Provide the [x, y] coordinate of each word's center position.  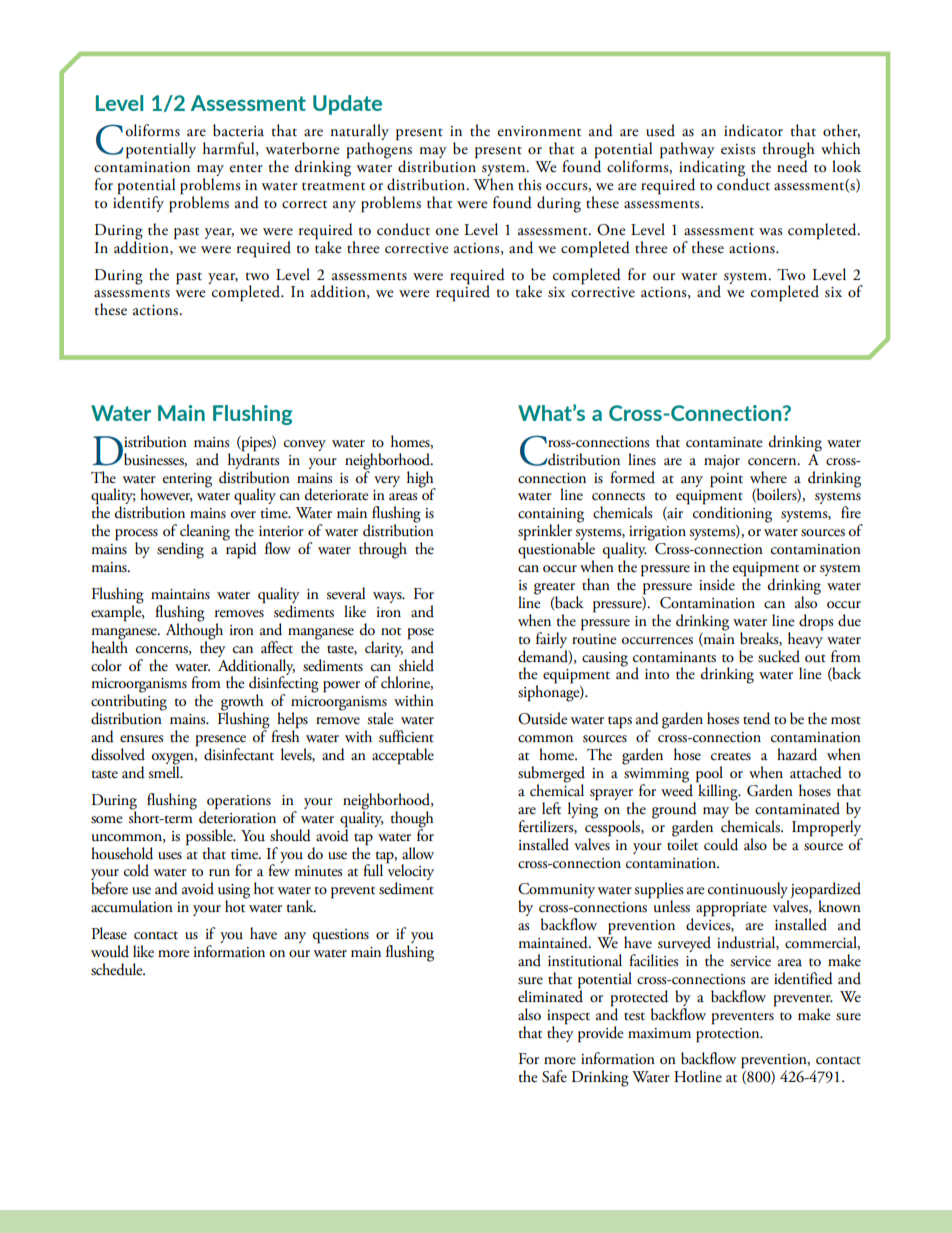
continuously [748, 891]
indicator [753, 130]
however [166, 495]
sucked [779, 656]
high [421, 480]
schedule [118, 969]
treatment [333, 186]
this [529, 184]
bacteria [238, 130]
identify [138, 203]
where [768, 477]
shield [416, 665]
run [219, 872]
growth [242, 703]
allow [418, 853]
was [770, 232]
